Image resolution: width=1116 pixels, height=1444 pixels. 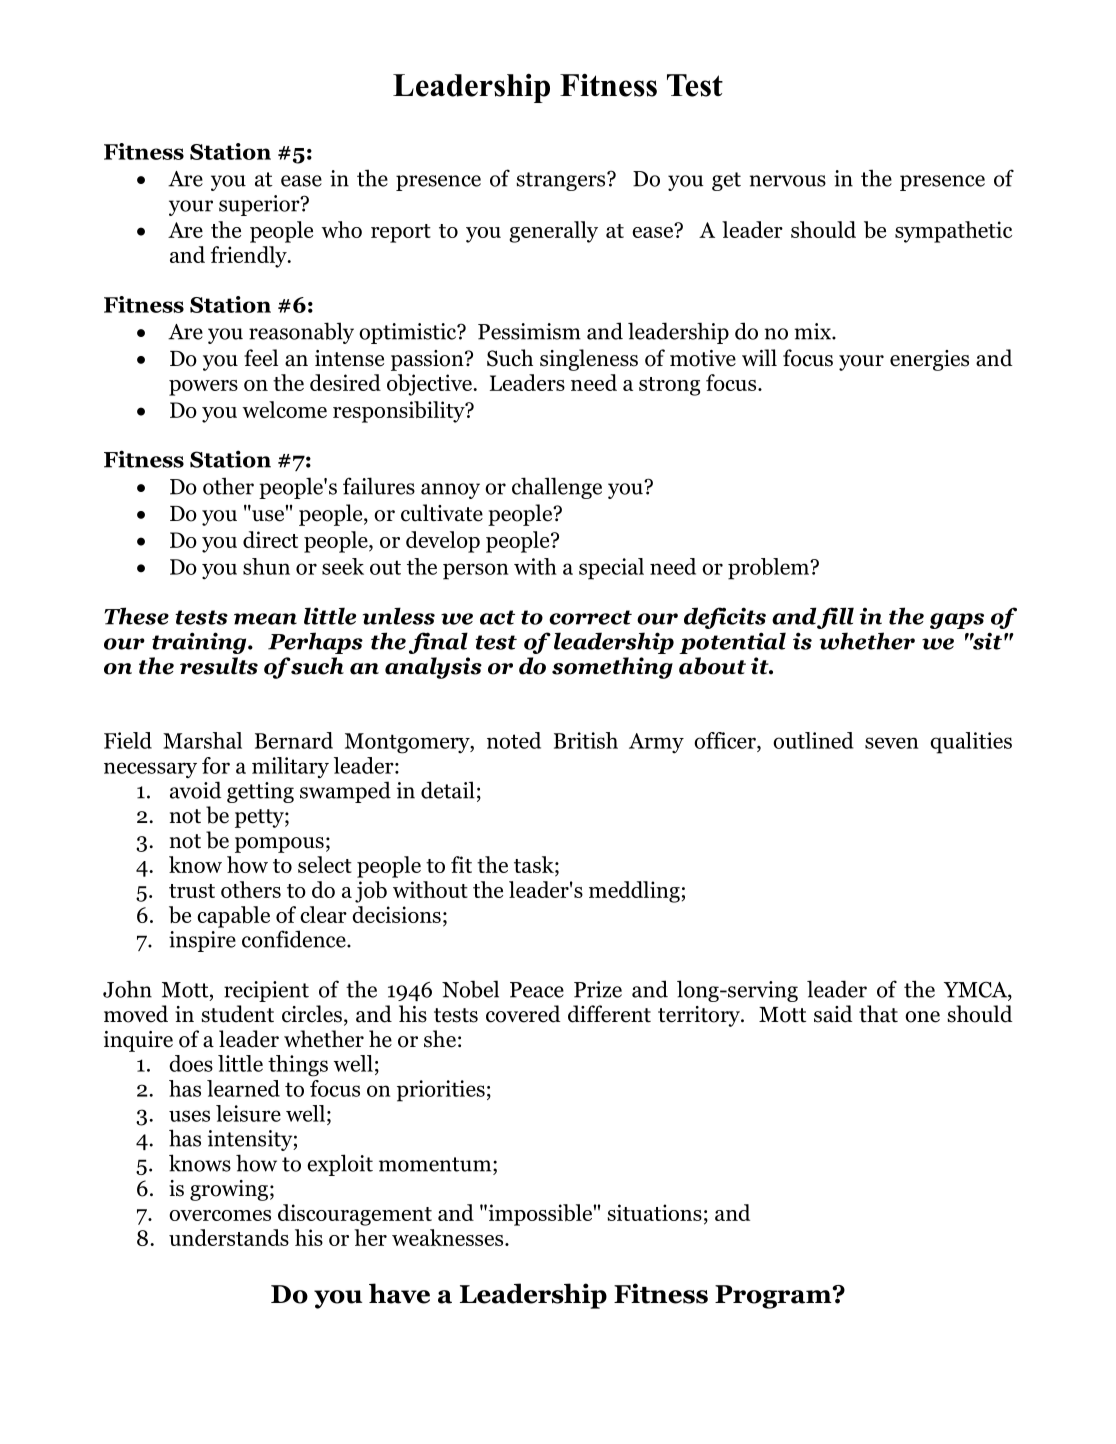 What do you see at coordinates (200, 643) in the screenshot?
I see `training` at bounding box center [200, 643].
